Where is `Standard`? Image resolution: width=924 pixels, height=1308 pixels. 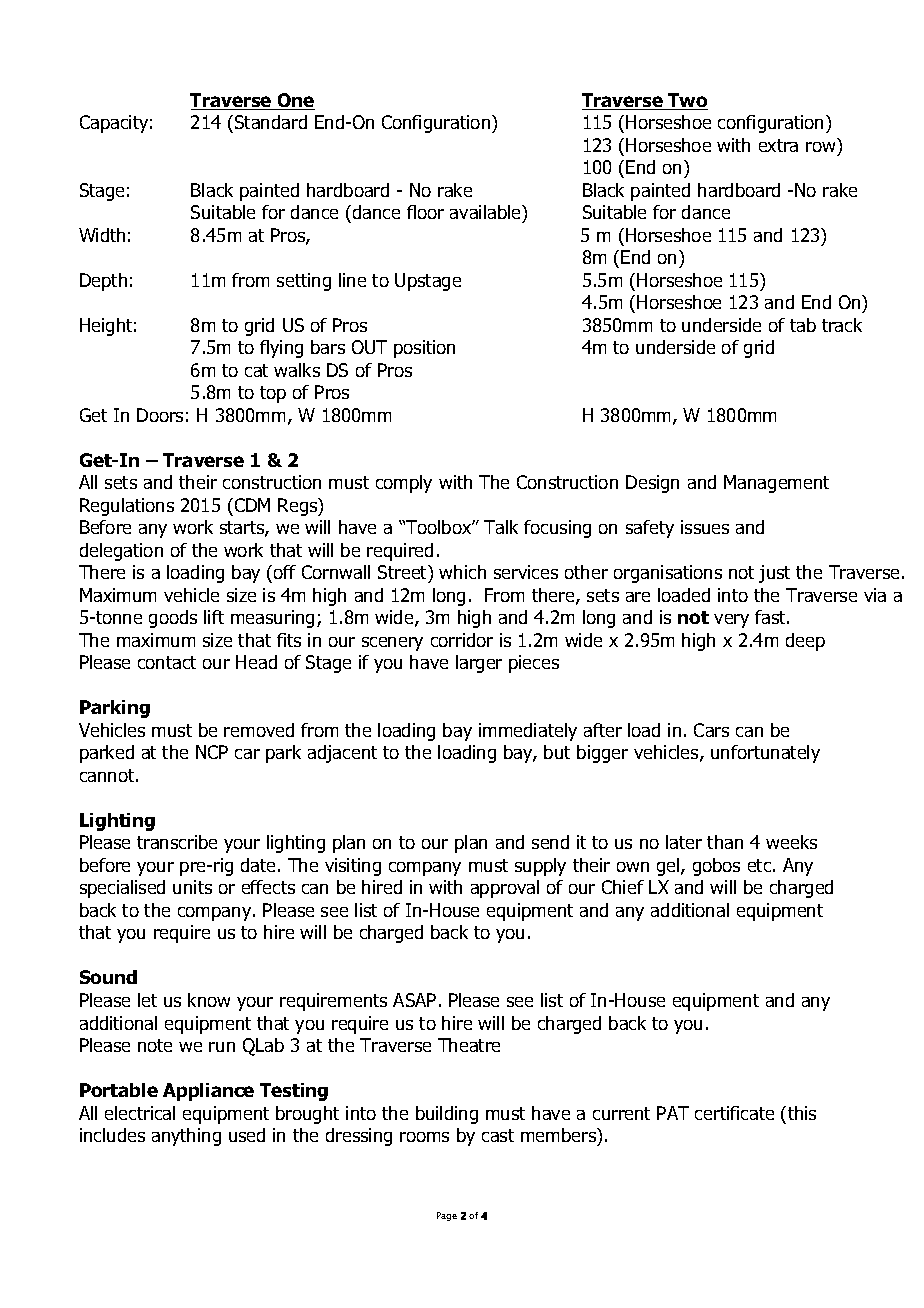 Standard is located at coordinates (271, 122).
